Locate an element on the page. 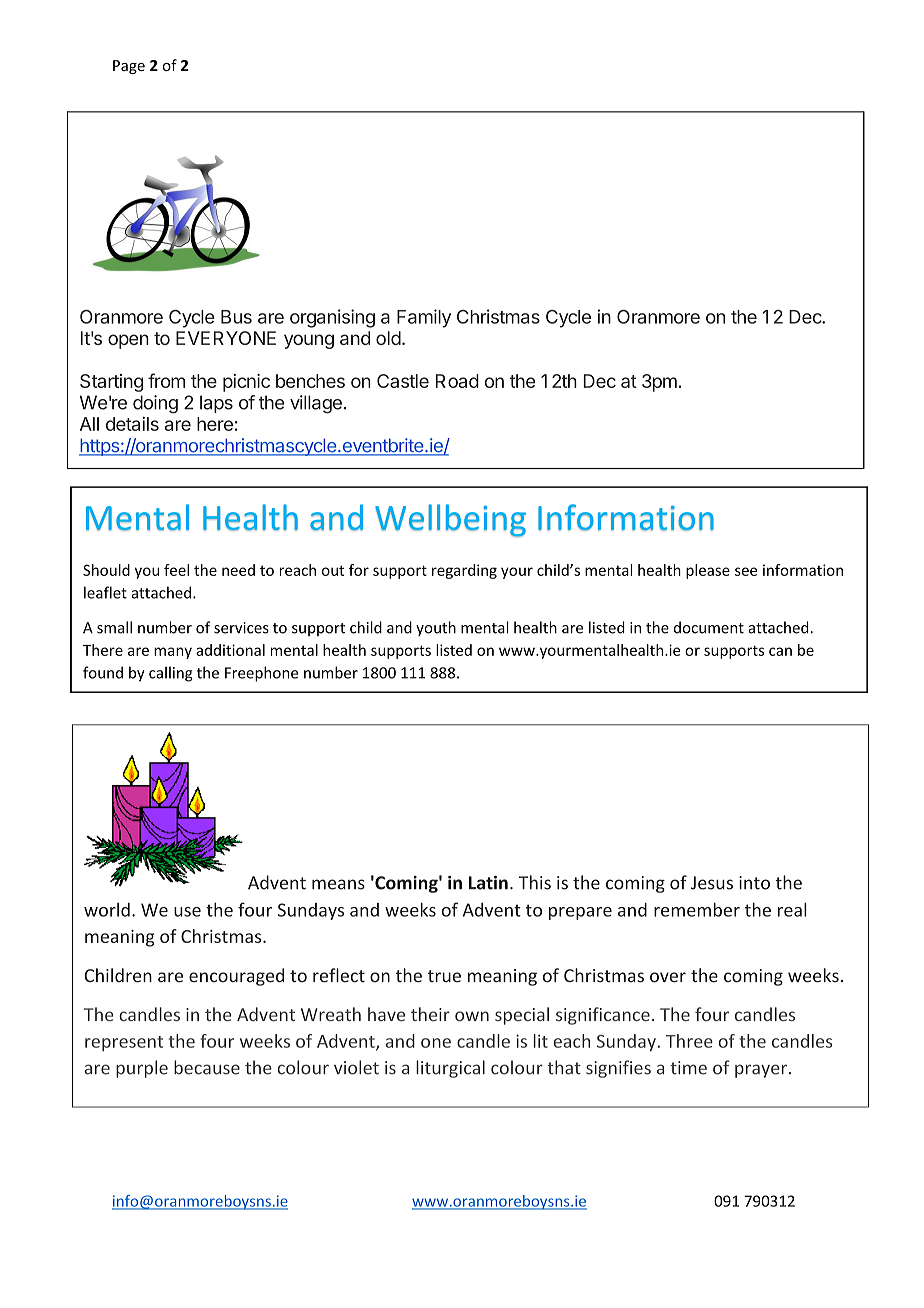 Image resolution: width=924 pixels, height=1308 pixels. document is located at coordinates (709, 627).
